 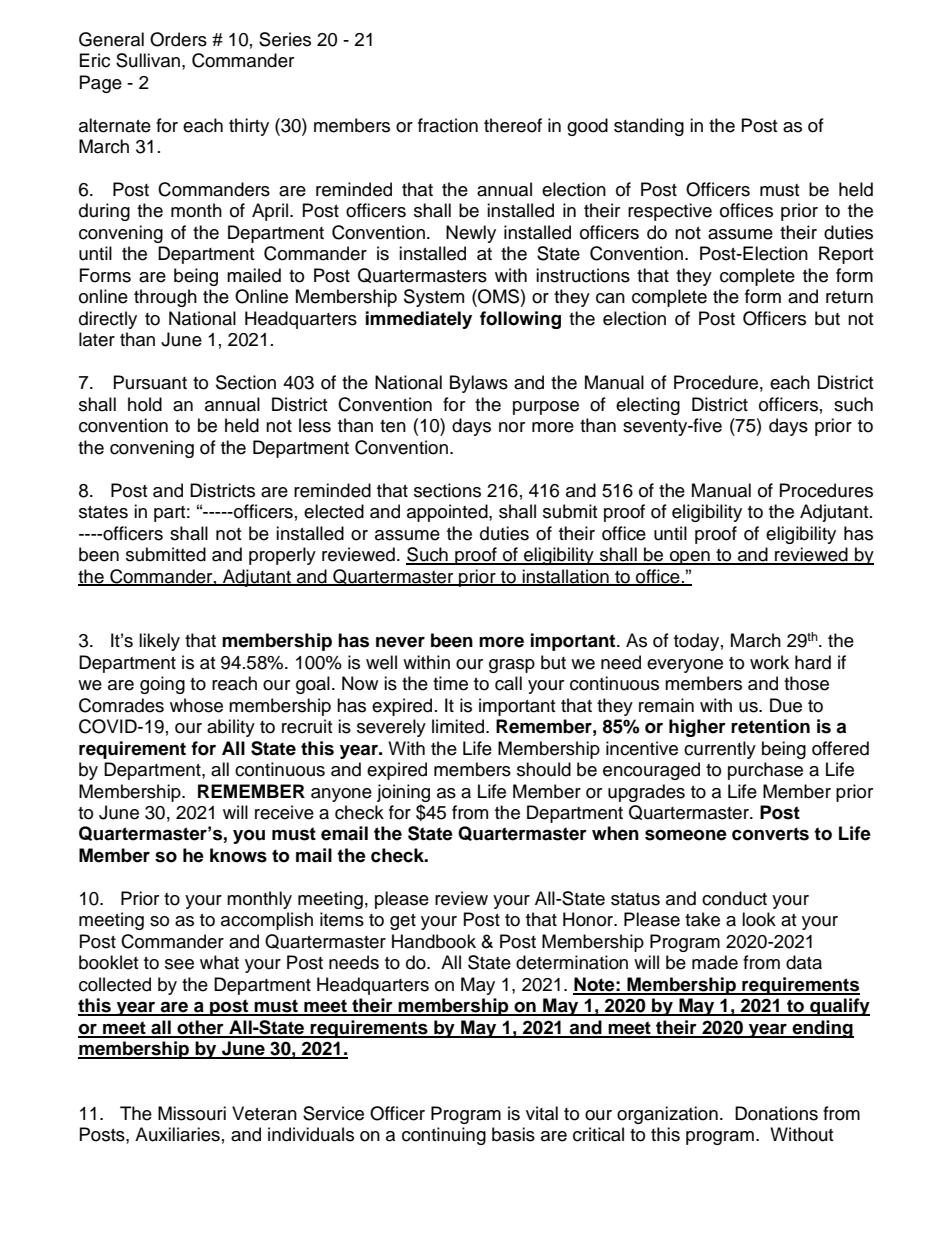 I want to click on fraction, so click(x=448, y=125).
